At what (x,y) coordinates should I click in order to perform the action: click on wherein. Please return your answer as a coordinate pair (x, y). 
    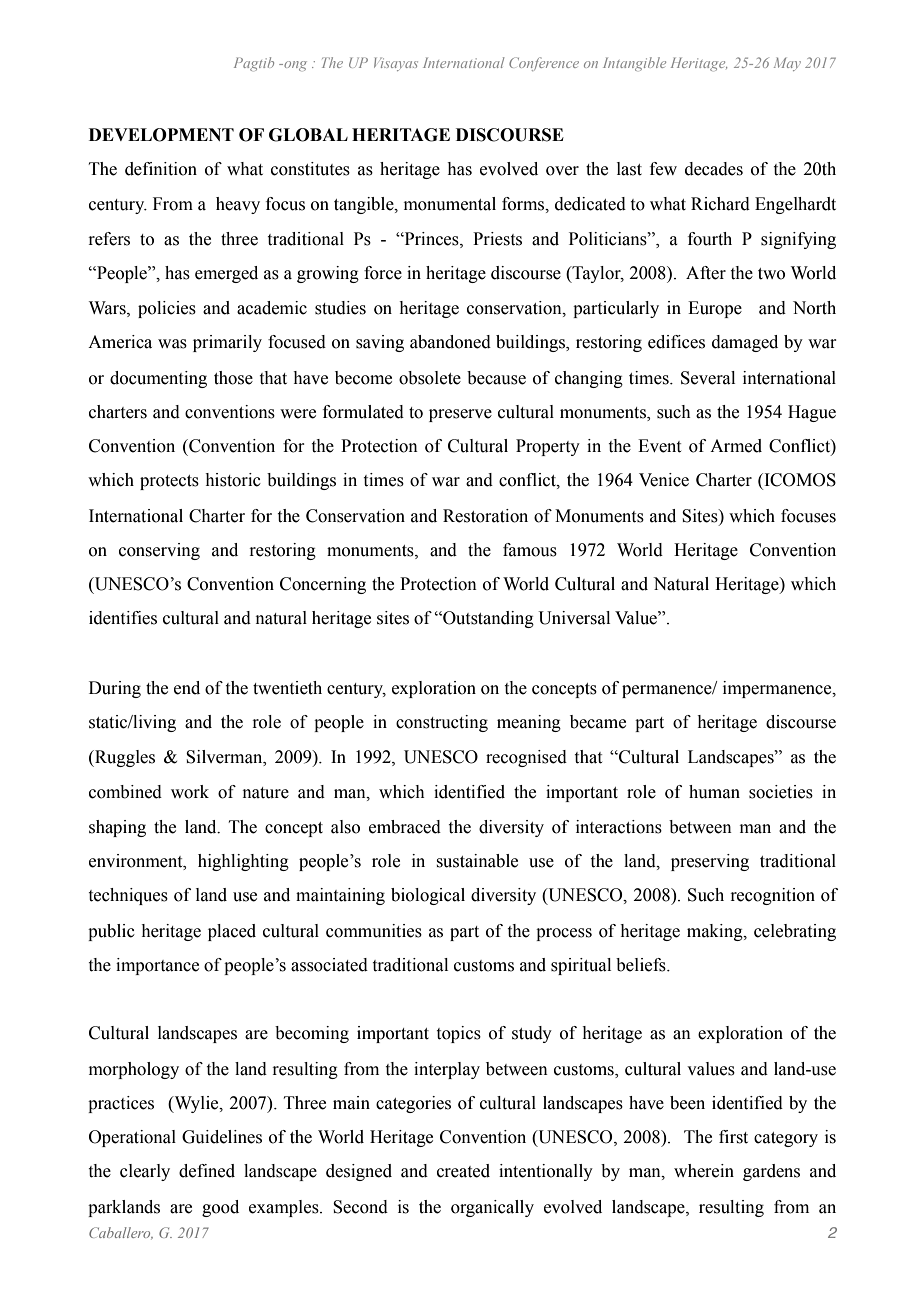
    Looking at the image, I should click on (704, 1171).
